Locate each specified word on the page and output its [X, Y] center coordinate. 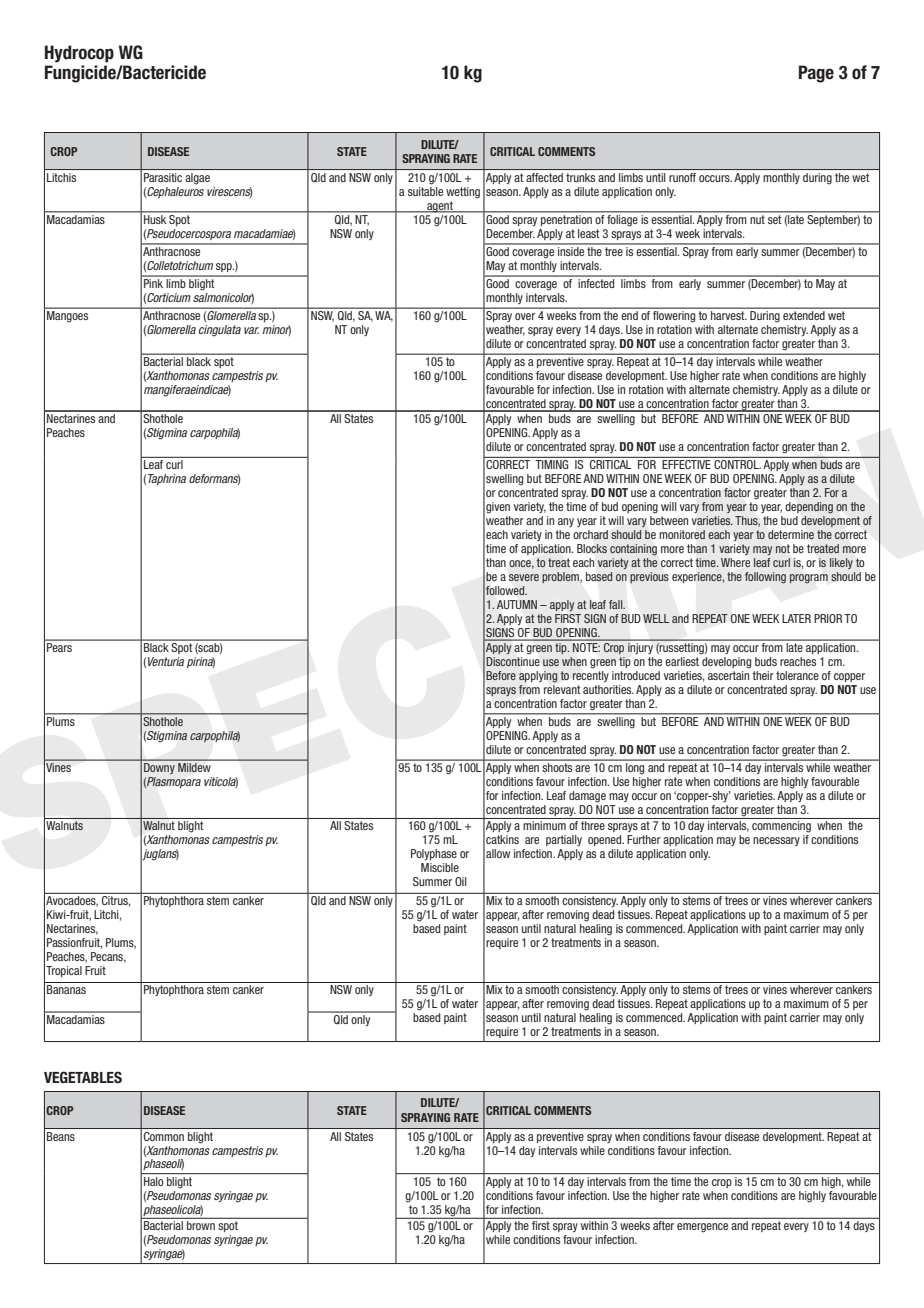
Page [816, 74]
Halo [154, 1181]
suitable [425, 190]
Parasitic [163, 177]
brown [201, 1225]
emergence [702, 1228]
